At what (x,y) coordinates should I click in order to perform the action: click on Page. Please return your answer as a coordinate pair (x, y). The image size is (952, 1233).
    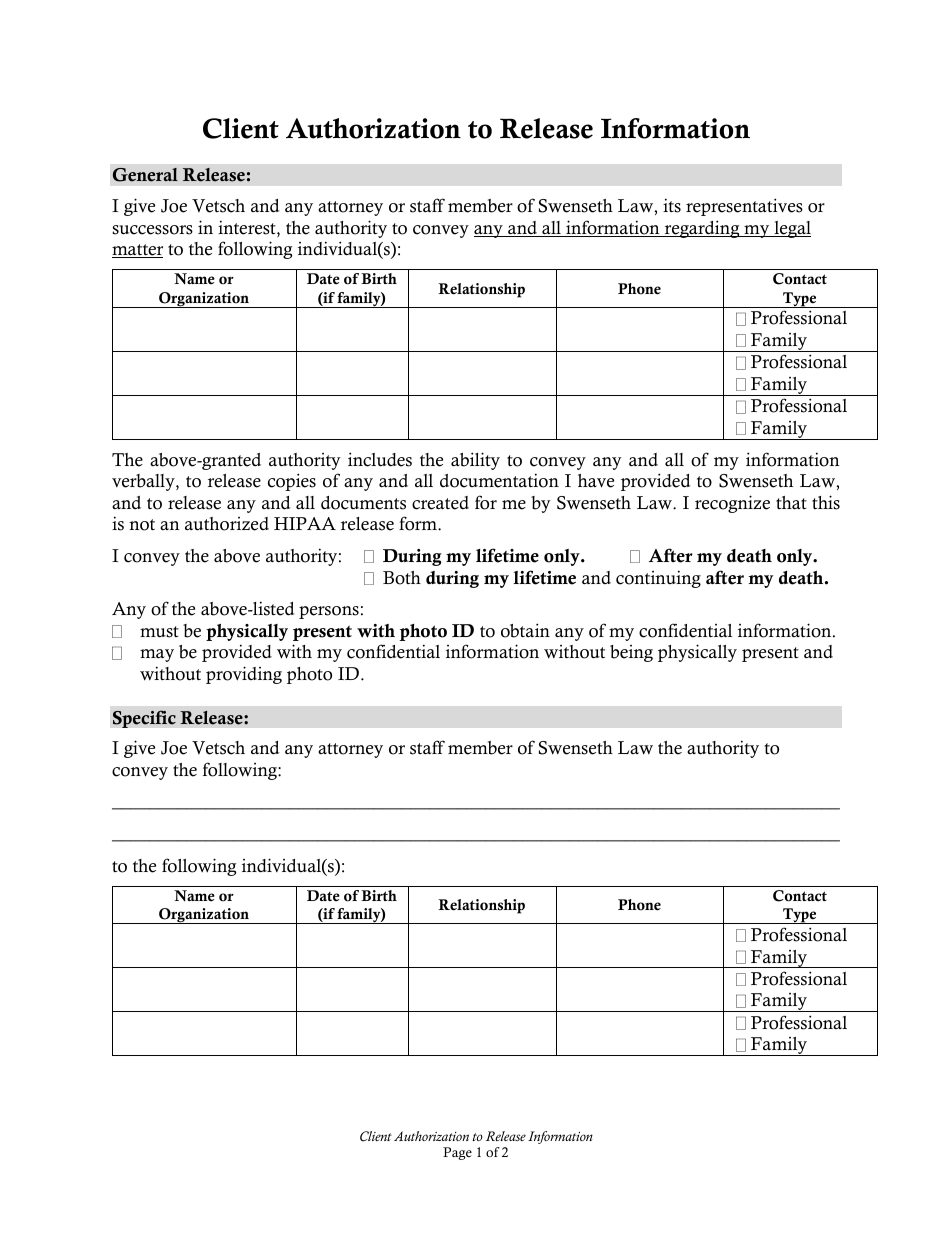
    Looking at the image, I should click on (457, 1153).
